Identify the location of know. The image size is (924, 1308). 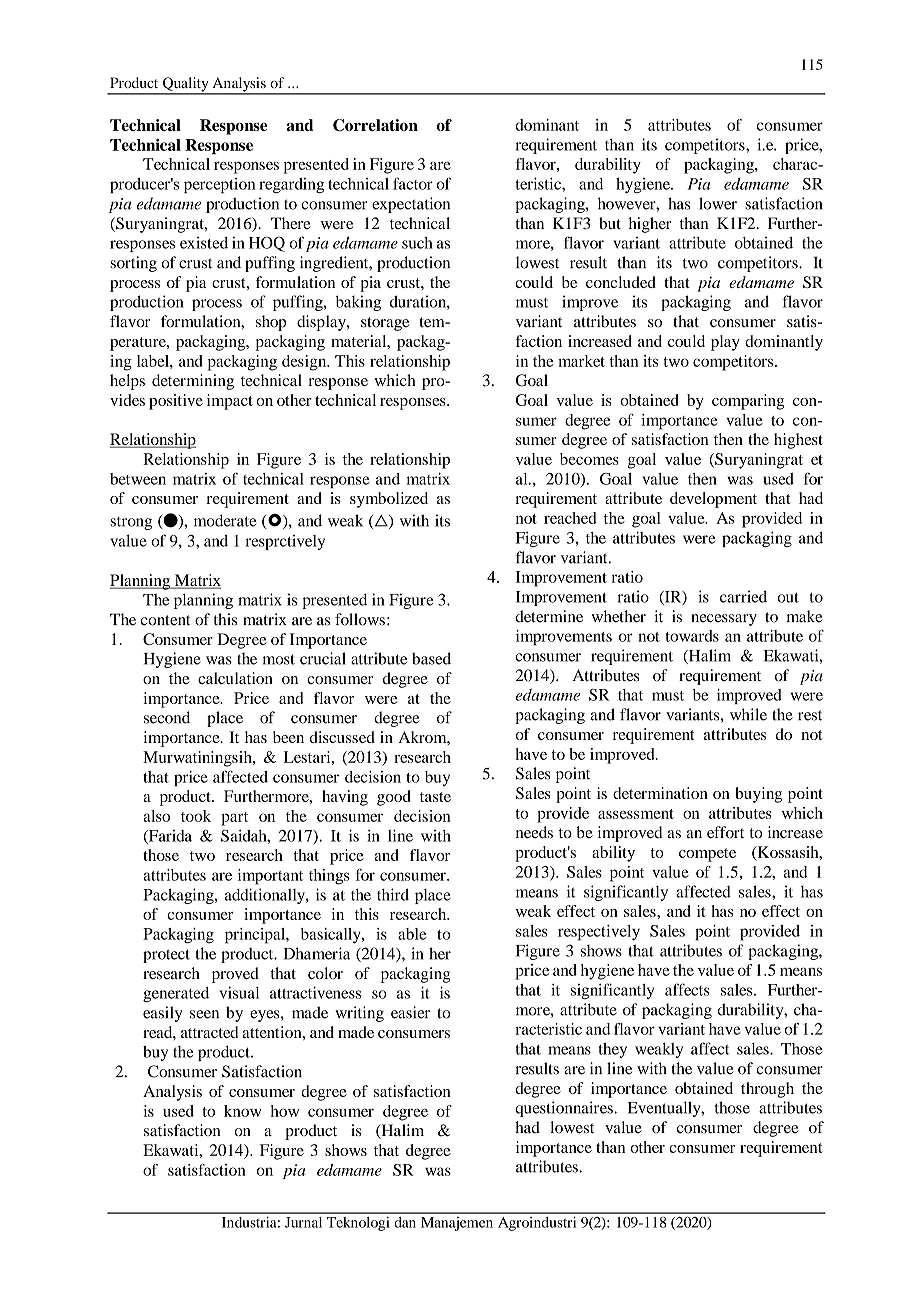
(242, 1111).
